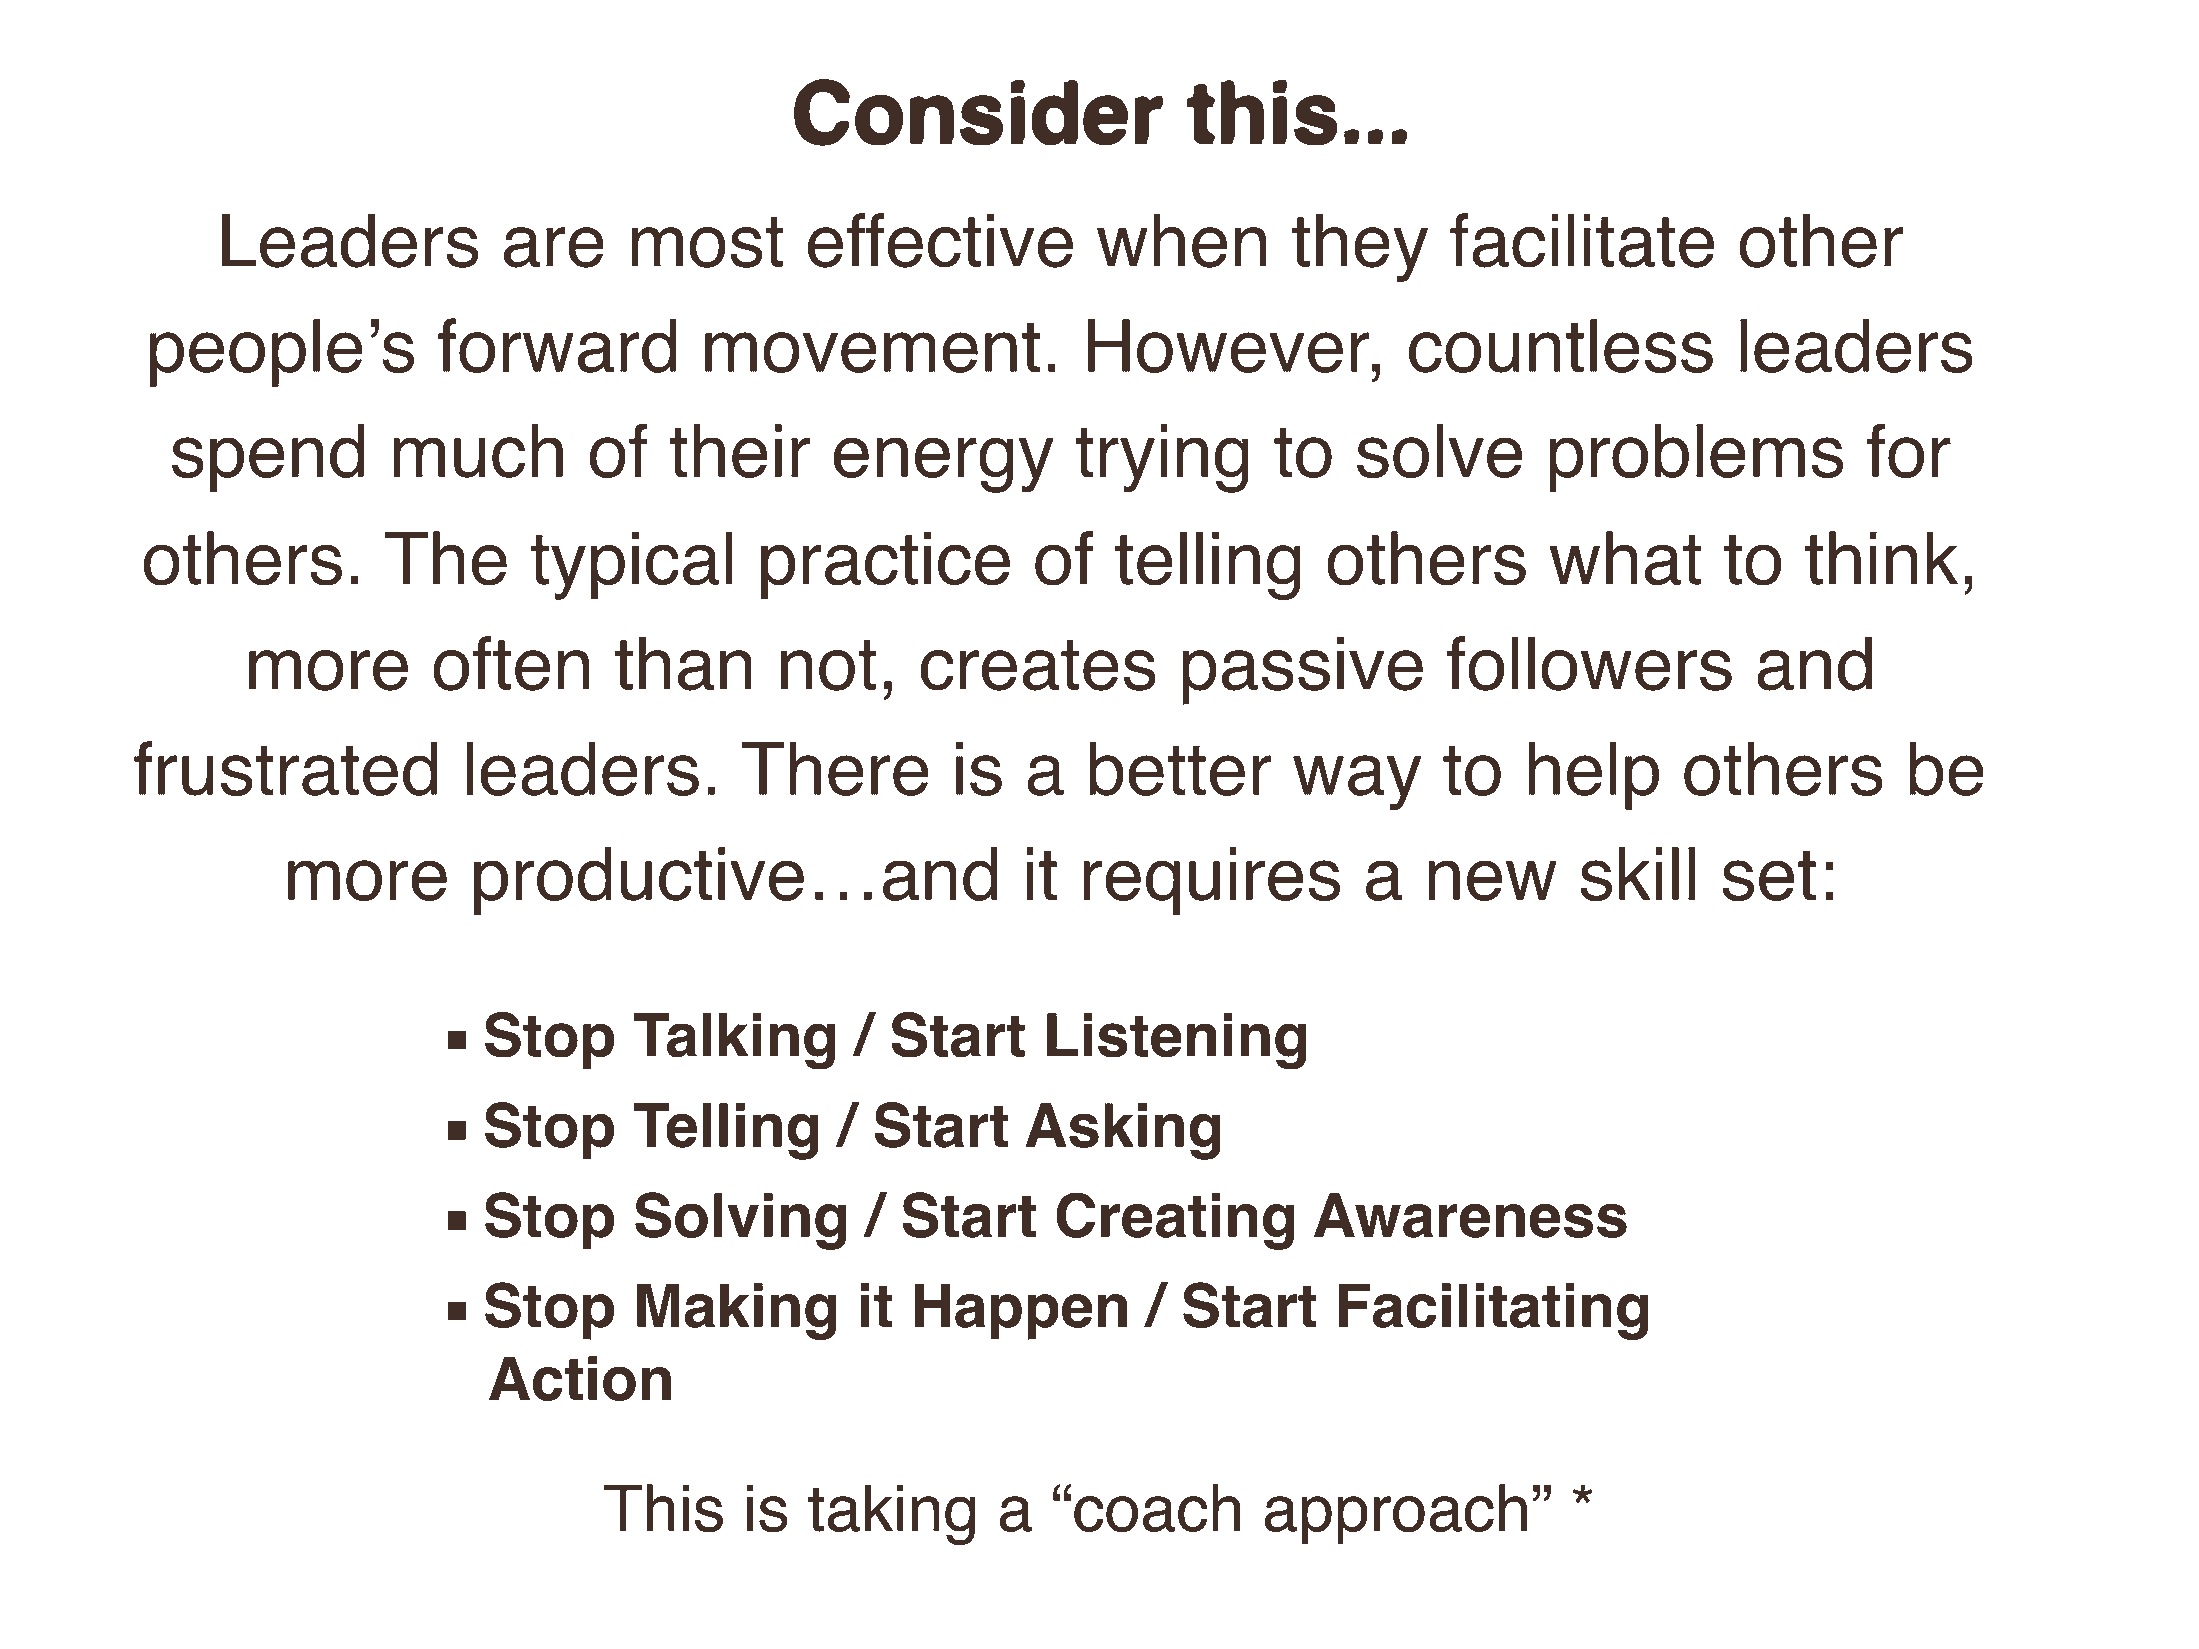 The width and height of the screenshot is (2199, 1649). What do you see at coordinates (1582, 240) in the screenshot?
I see `facilitate` at bounding box center [1582, 240].
